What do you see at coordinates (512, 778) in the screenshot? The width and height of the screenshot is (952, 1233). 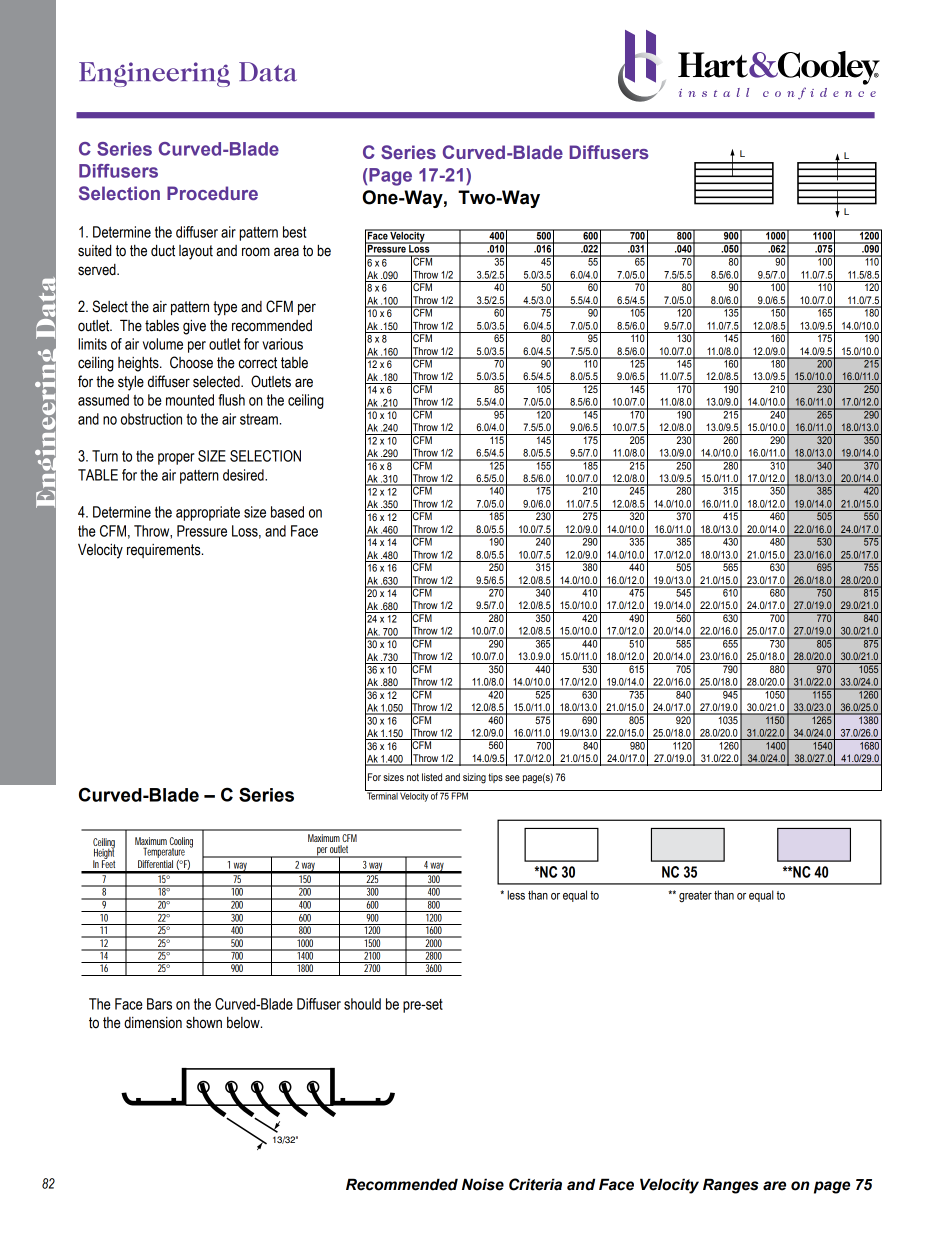 I see `see` at bounding box center [512, 778].
